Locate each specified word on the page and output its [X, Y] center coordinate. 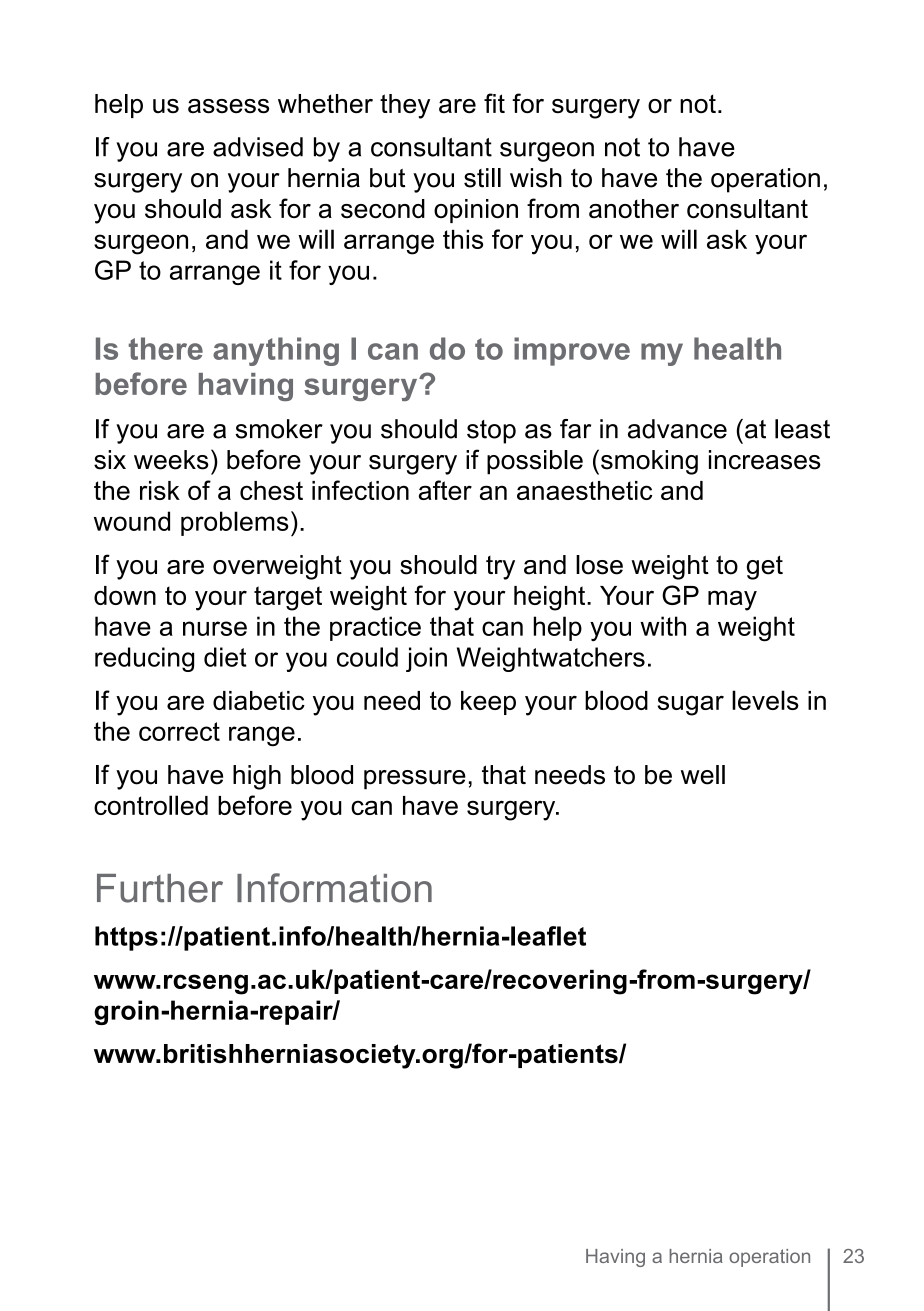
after [445, 490]
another [634, 208]
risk [160, 490]
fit [494, 103]
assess [228, 106]
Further [160, 888]
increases [765, 460]
